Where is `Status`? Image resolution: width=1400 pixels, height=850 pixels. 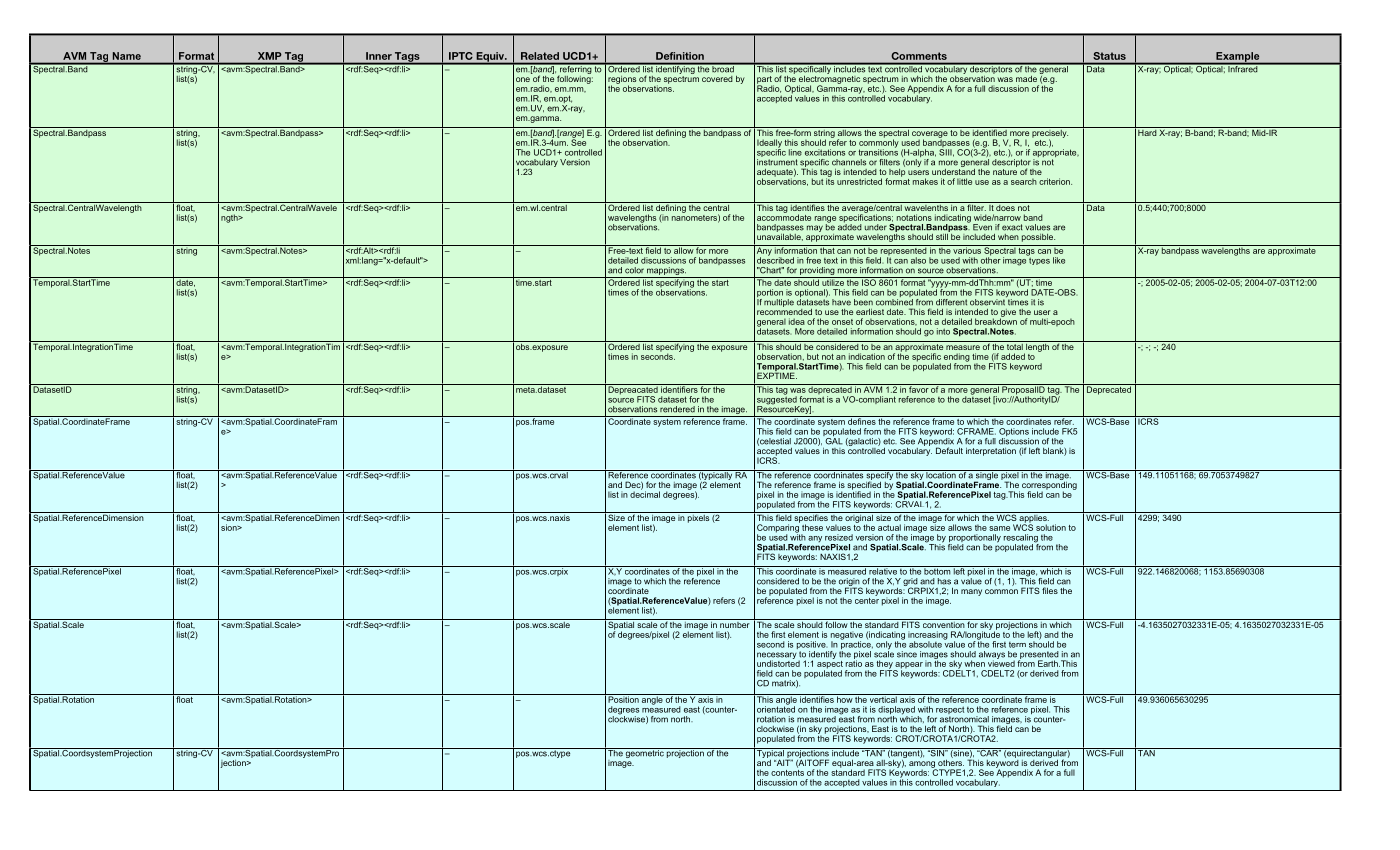 Status is located at coordinates (1110, 56).
